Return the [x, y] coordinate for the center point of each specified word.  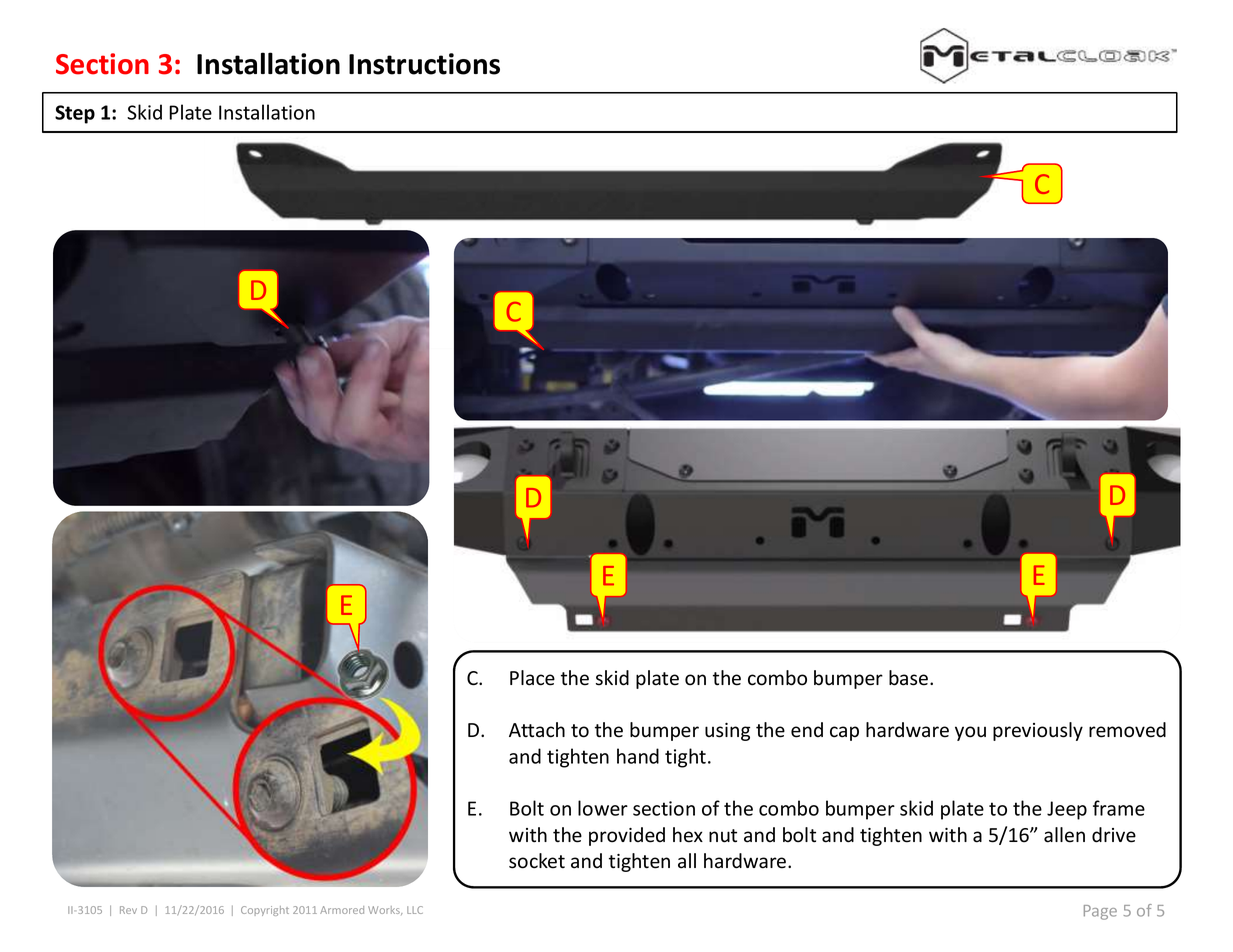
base [910, 678]
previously [1038, 731]
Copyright [265, 911]
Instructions [424, 64]
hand [638, 756]
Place [532, 678]
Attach [537, 730]
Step [75, 114]
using [727, 732]
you [970, 733]
